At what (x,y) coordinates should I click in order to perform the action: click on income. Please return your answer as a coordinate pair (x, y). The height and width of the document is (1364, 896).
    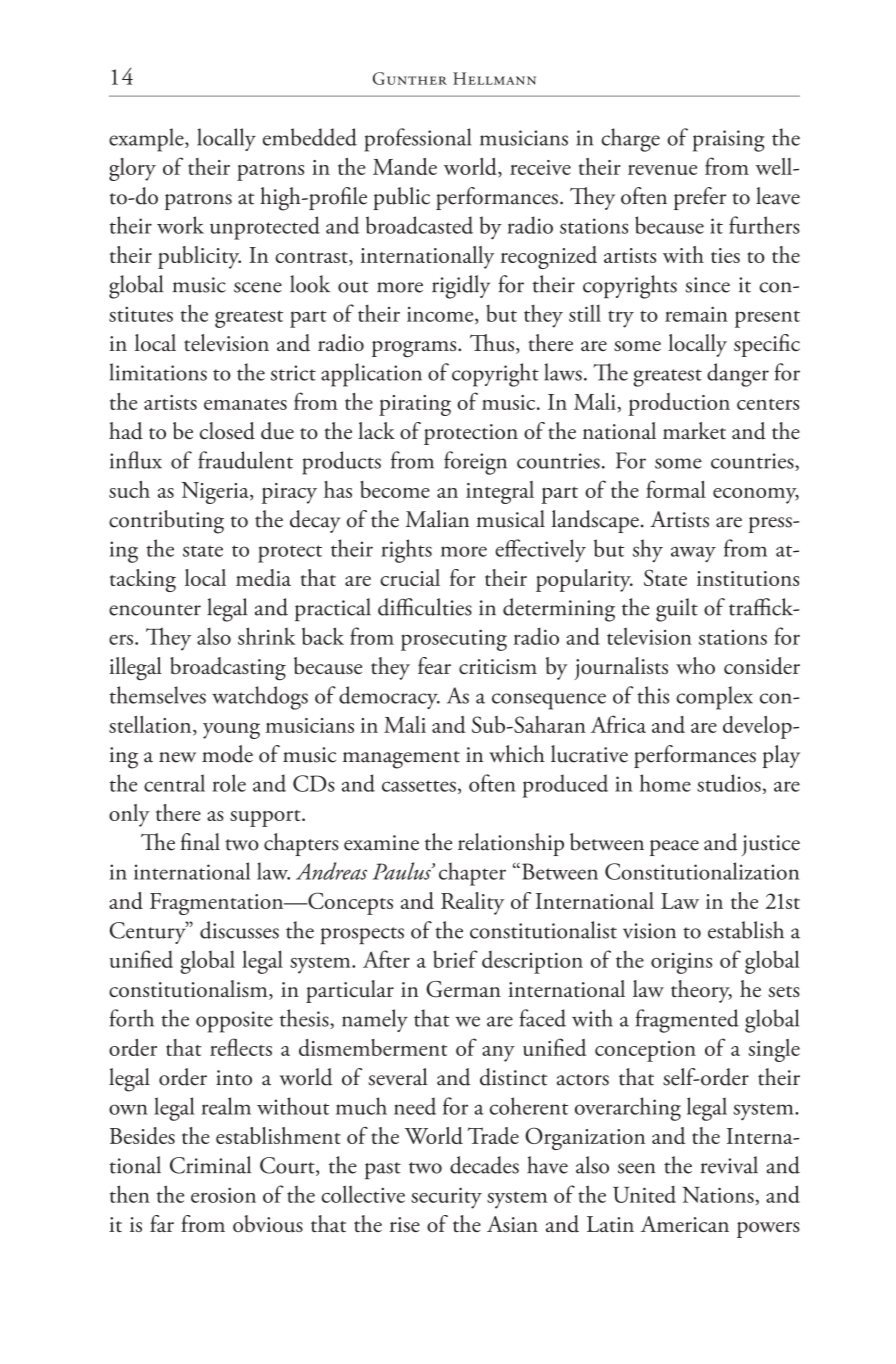
    Looking at the image, I should click on (441, 315).
